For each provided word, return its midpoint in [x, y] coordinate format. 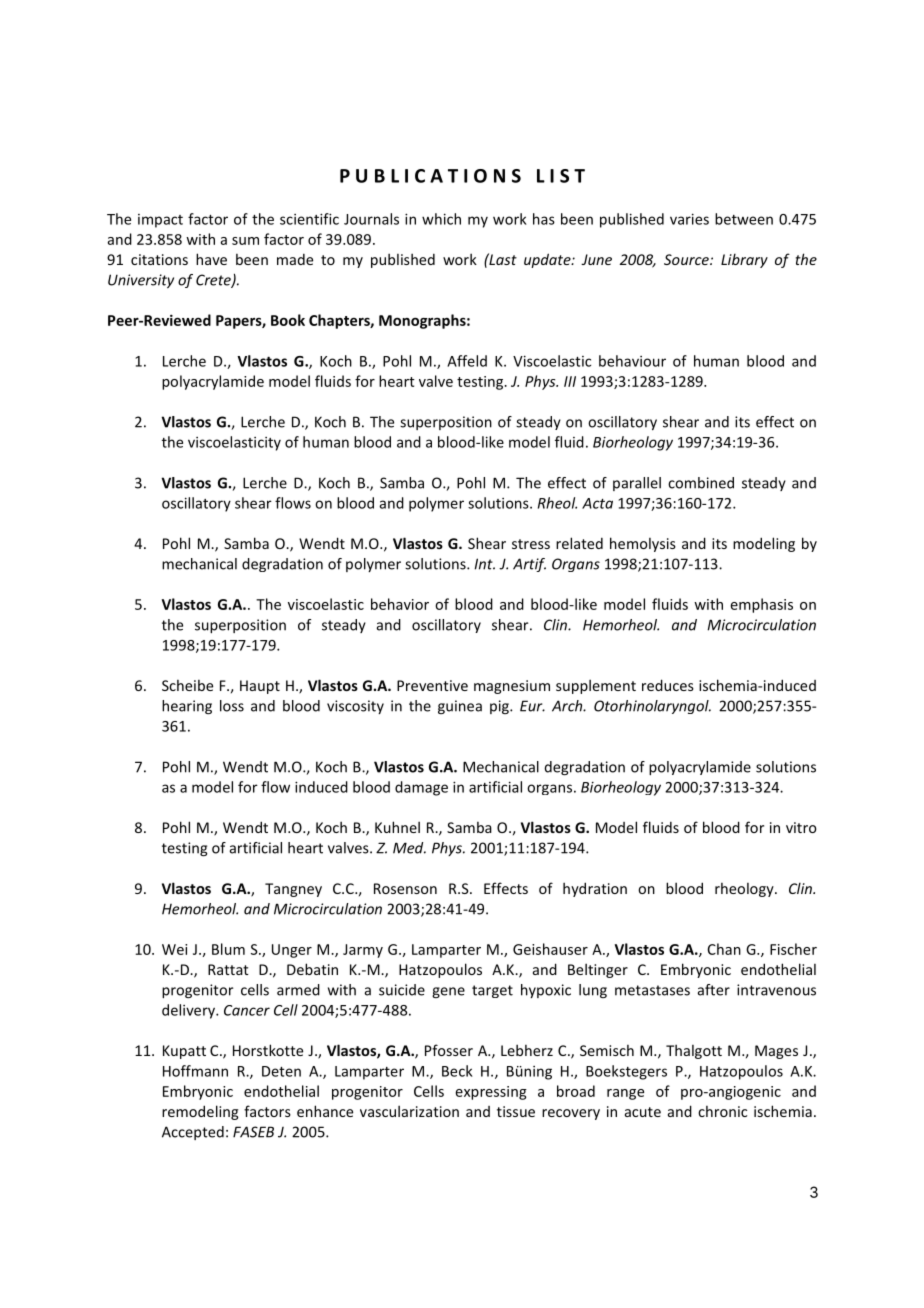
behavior [400, 604]
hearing [187, 707]
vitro [801, 827]
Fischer [793, 949]
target [492, 991]
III [570, 381]
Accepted [193, 1133]
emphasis [762, 605]
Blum [228, 949]
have [211, 259]
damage [421, 788]
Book [288, 320]
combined [701, 483]
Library [744, 260]
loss [232, 706]
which [441, 219]
